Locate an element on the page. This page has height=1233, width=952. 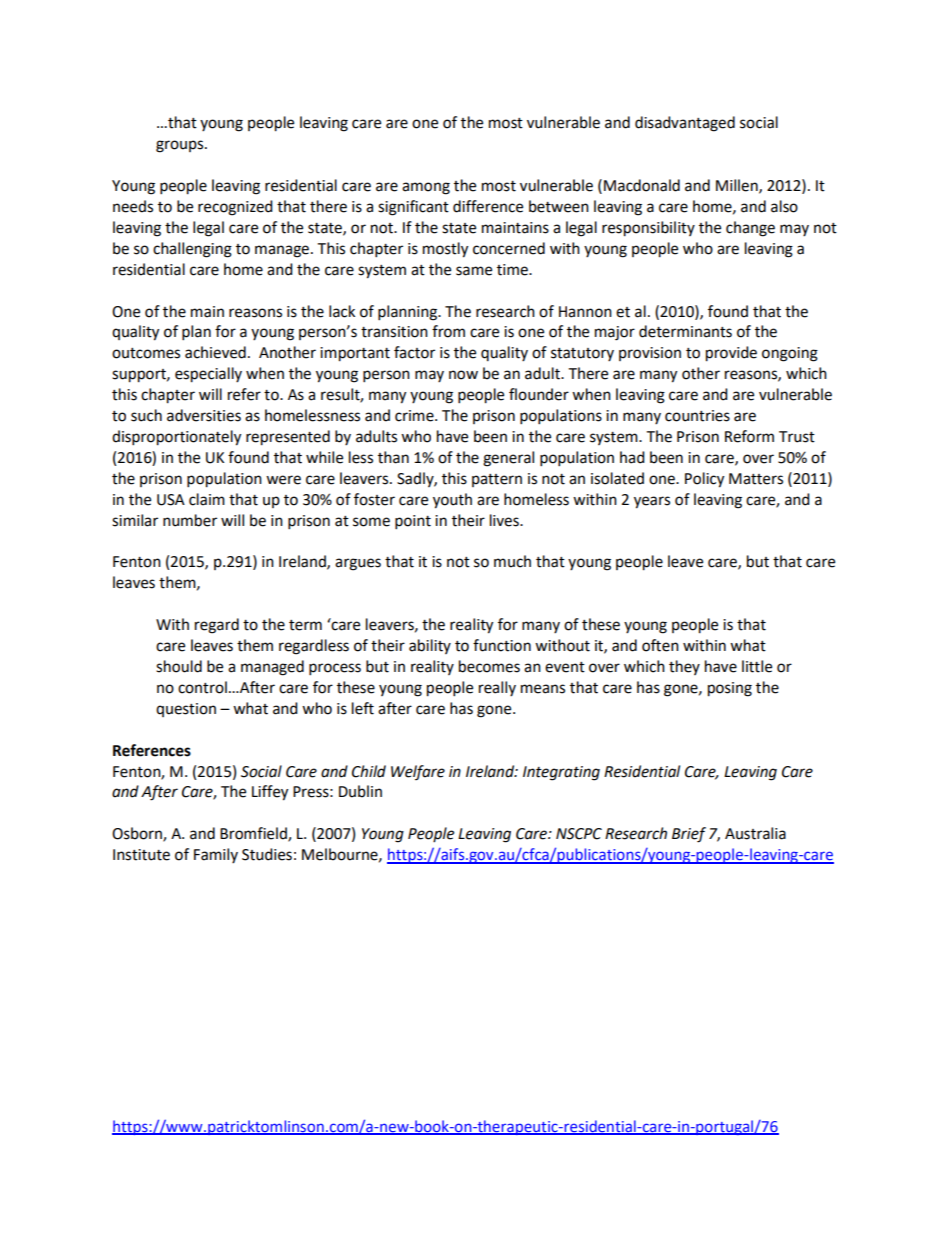
disadvantaged is located at coordinates (685, 124).
